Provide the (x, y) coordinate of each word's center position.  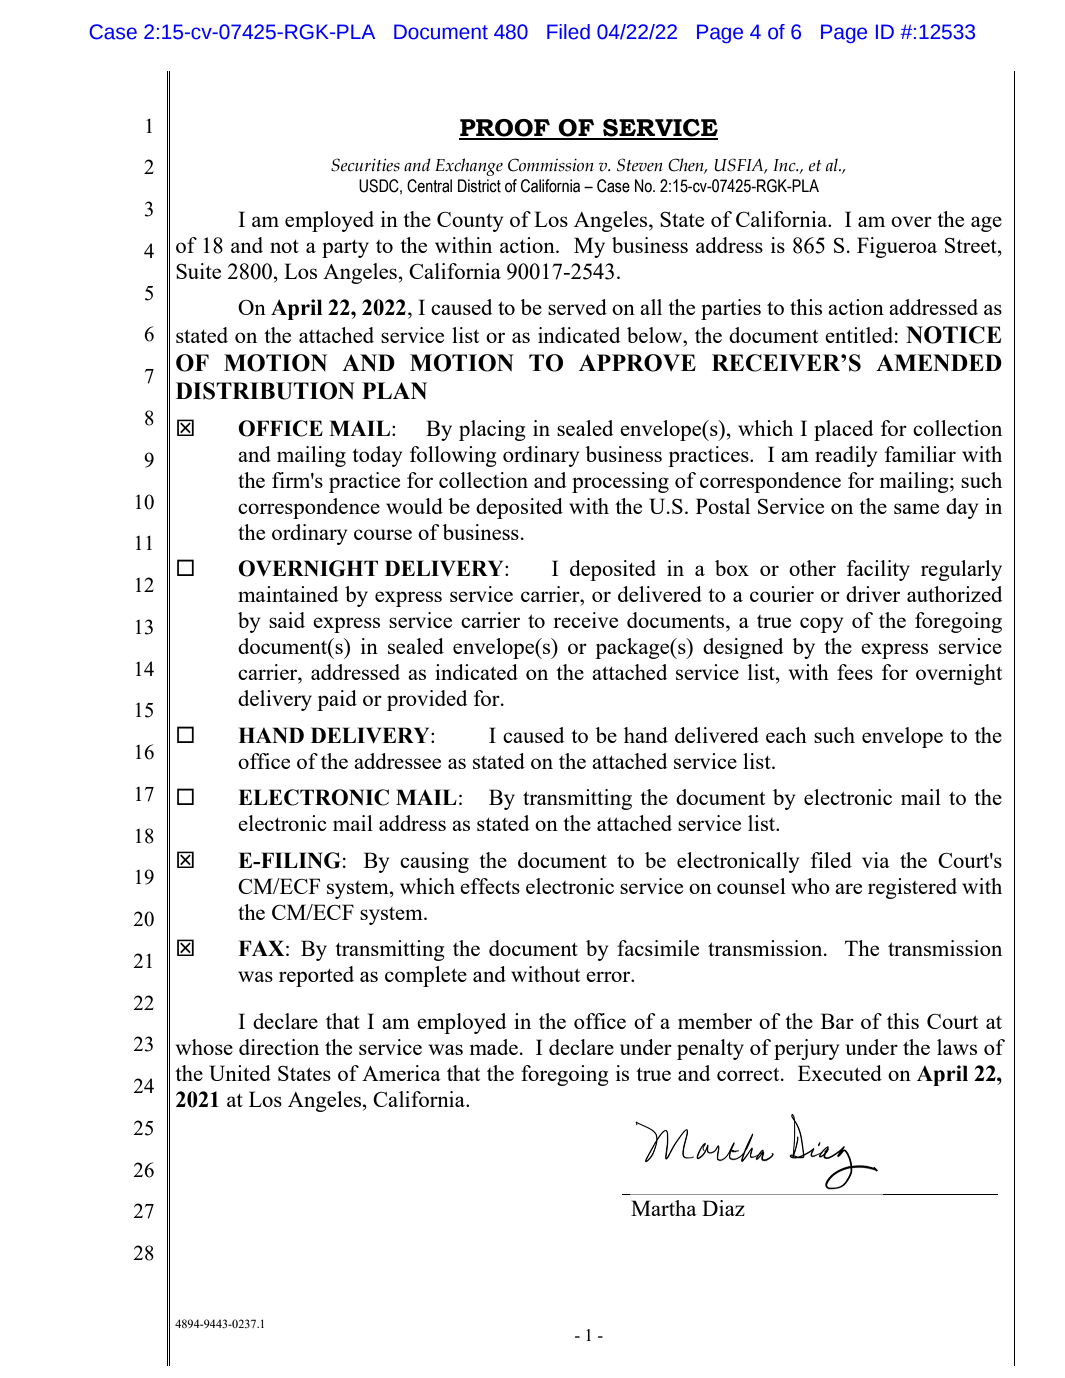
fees (855, 672)
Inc (785, 165)
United (240, 1073)
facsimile (658, 948)
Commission (551, 165)
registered (912, 888)
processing (620, 482)
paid (337, 700)
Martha (664, 1208)
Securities (365, 165)
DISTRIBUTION (265, 391)
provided (427, 700)
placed (843, 430)
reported (316, 976)
